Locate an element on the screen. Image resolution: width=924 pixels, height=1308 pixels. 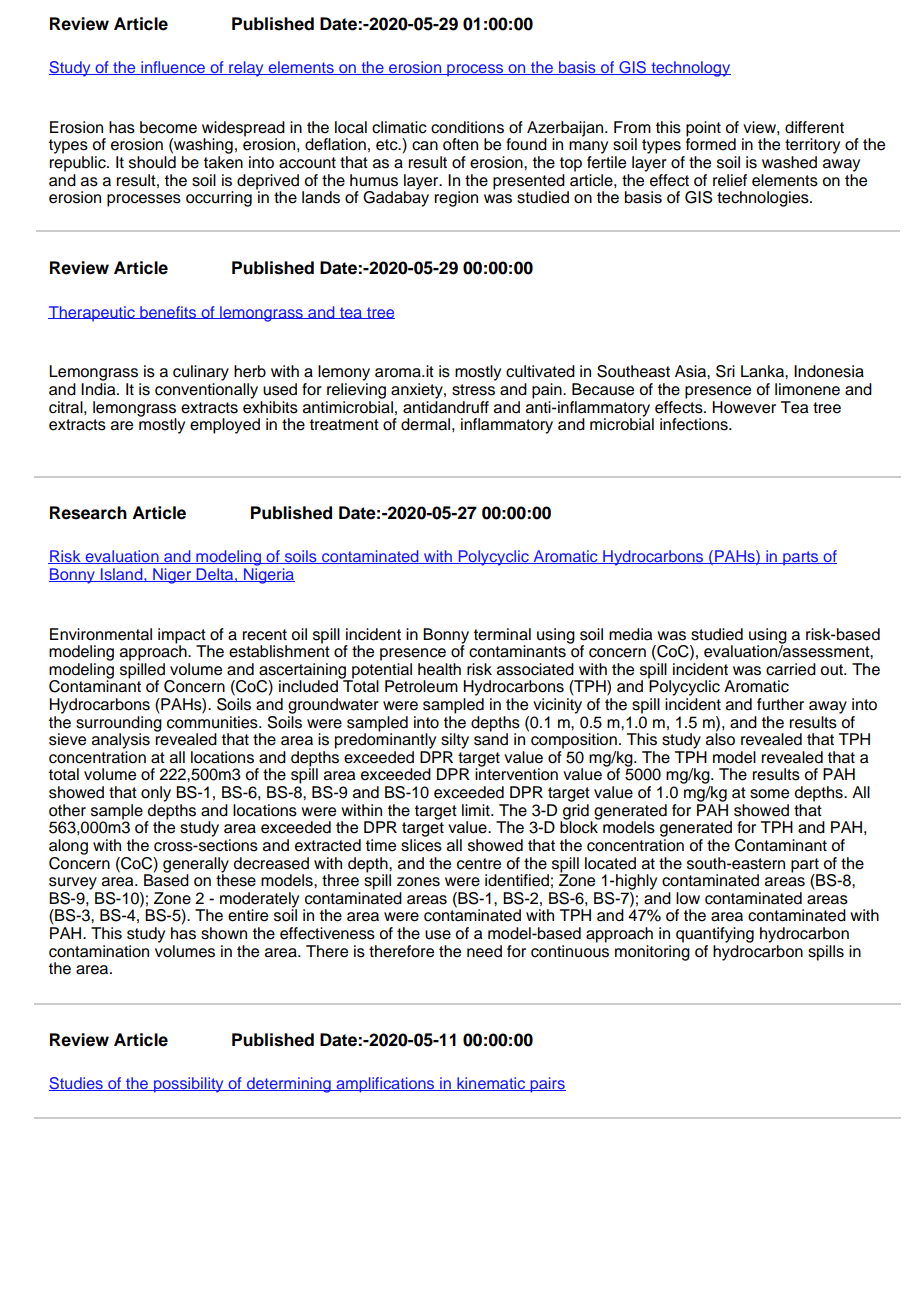
limit is located at coordinates (477, 810).
